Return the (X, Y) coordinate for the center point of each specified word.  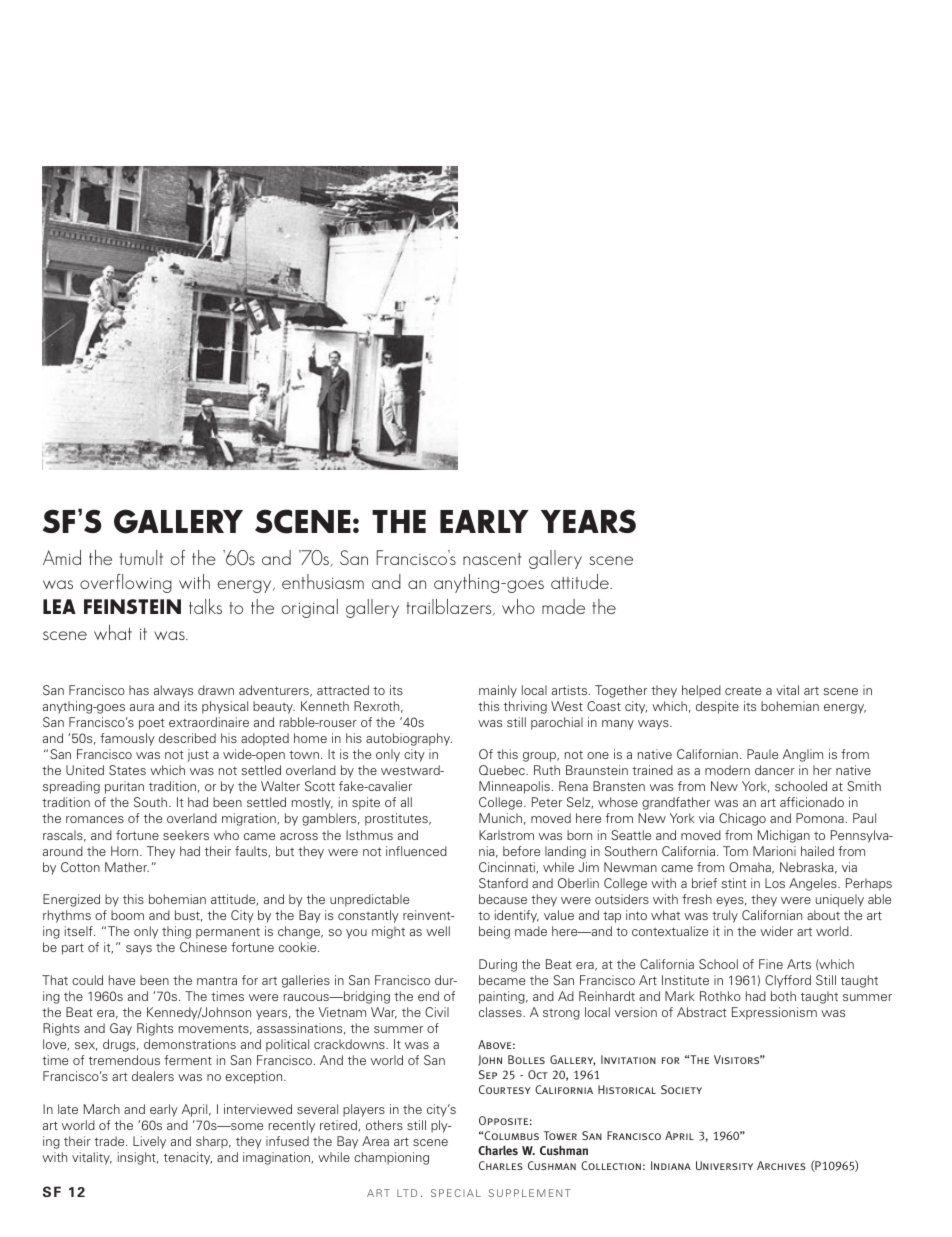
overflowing (126, 583)
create (743, 691)
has (139, 690)
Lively (149, 1142)
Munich (500, 818)
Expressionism (774, 1013)
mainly (498, 691)
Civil (437, 1012)
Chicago (742, 819)
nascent (492, 559)
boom (127, 915)
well (438, 931)
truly (725, 916)
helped (701, 691)
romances (95, 819)
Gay (121, 1029)
